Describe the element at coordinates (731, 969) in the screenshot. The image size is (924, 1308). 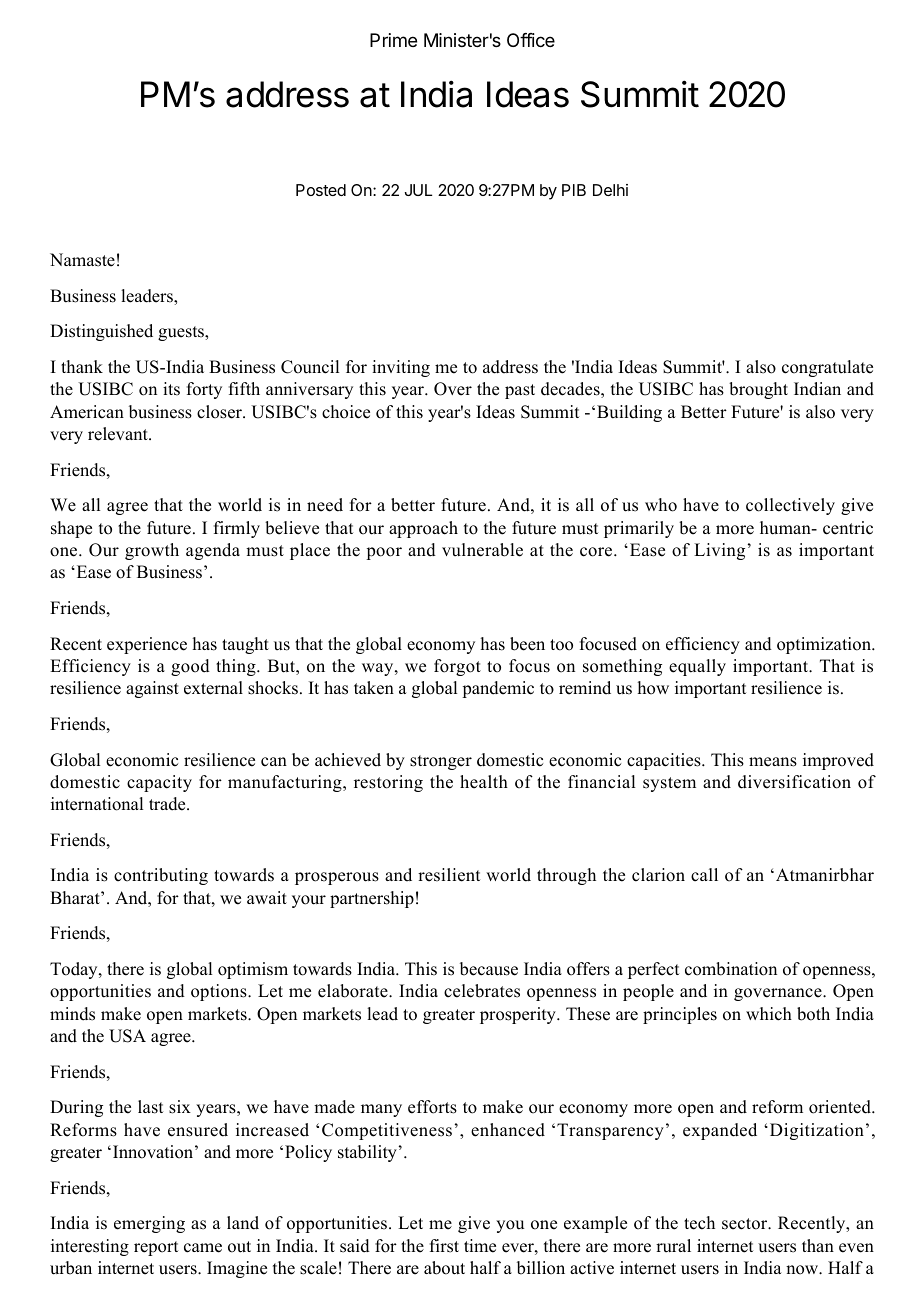
I see `combination` at that location.
